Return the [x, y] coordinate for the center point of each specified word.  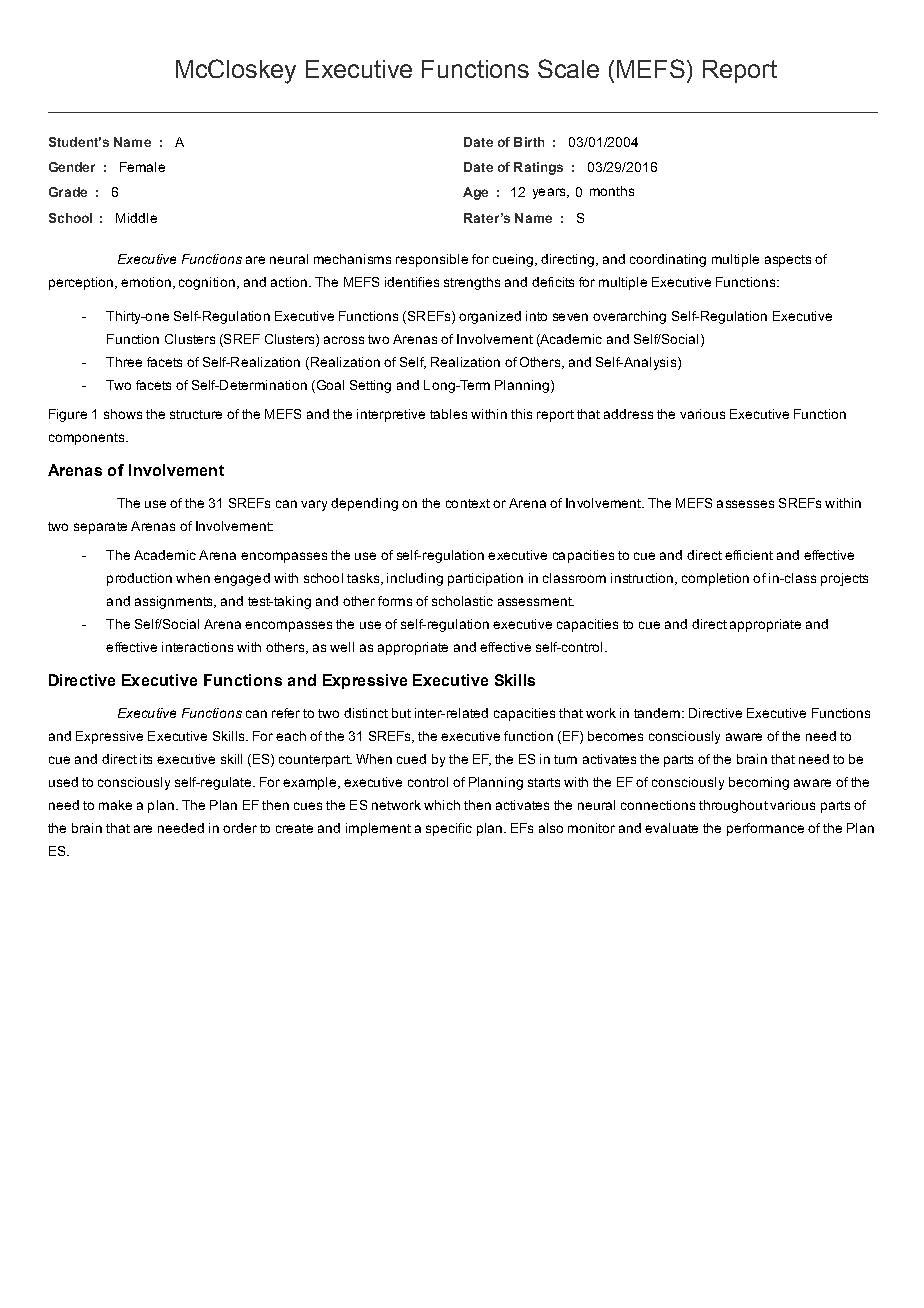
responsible [432, 260]
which [442, 805]
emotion [146, 282]
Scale [568, 68]
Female [142, 167]
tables [448, 414]
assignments [175, 602]
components [86, 439]
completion [715, 579]
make [115, 805]
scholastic [462, 601]
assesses [745, 504]
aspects [788, 261]
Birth [529, 142]
